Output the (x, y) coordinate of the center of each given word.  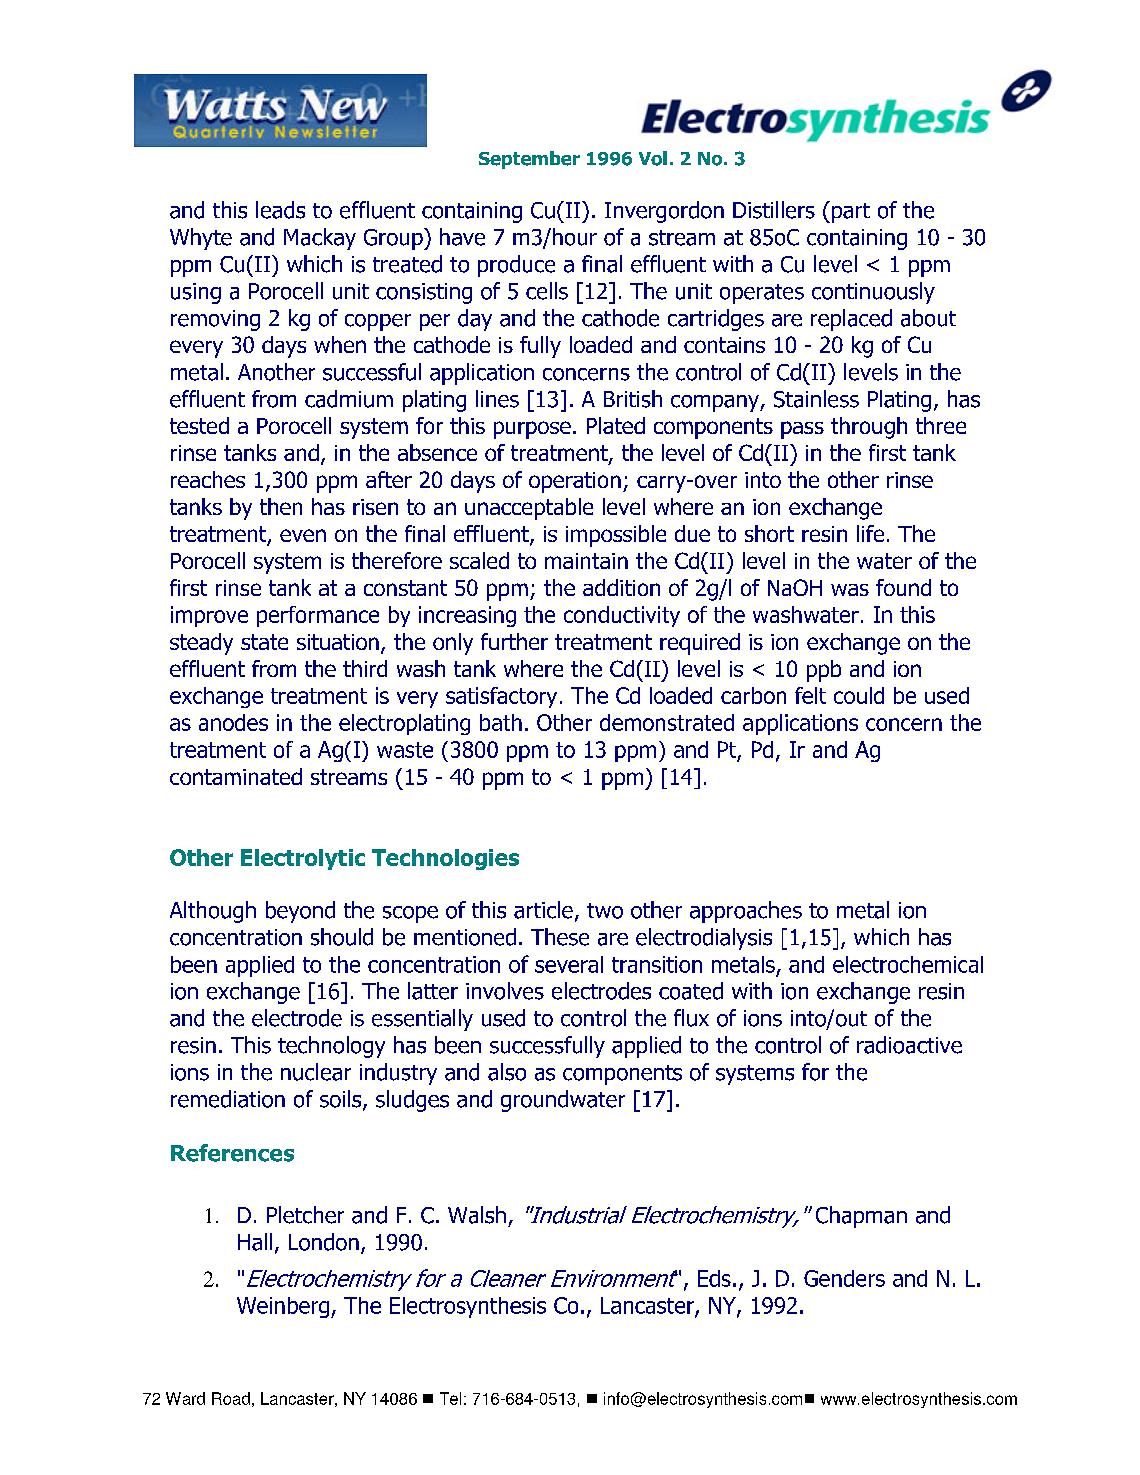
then (281, 506)
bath (501, 722)
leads (280, 210)
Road (231, 1398)
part (849, 212)
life (870, 533)
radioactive (909, 1045)
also (507, 1072)
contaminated (236, 776)
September (529, 160)
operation (575, 482)
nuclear (316, 1072)
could (859, 695)
